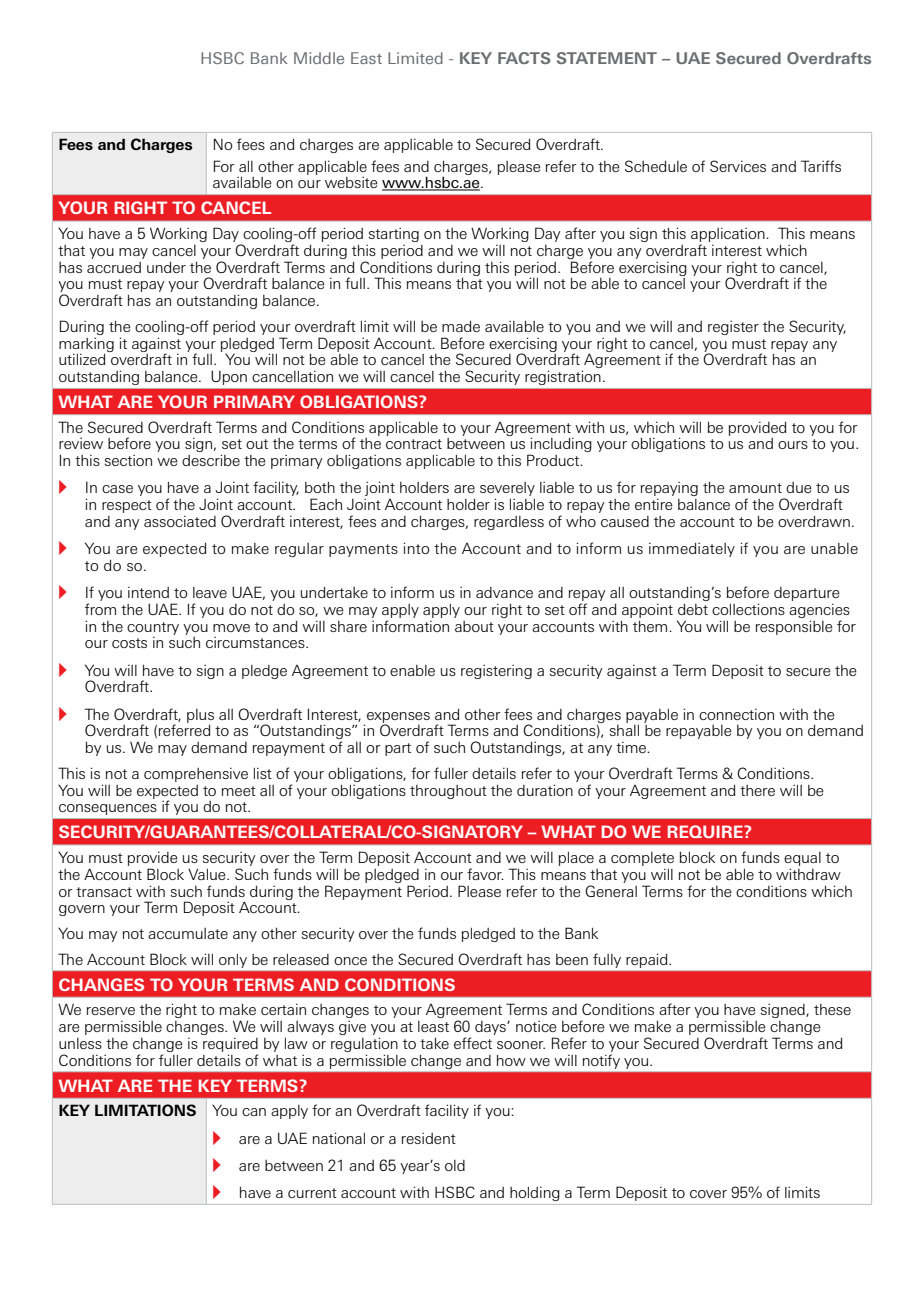 The image size is (924, 1308). Describe the element at coordinates (211, 460) in the image. I see `describe` at that location.
